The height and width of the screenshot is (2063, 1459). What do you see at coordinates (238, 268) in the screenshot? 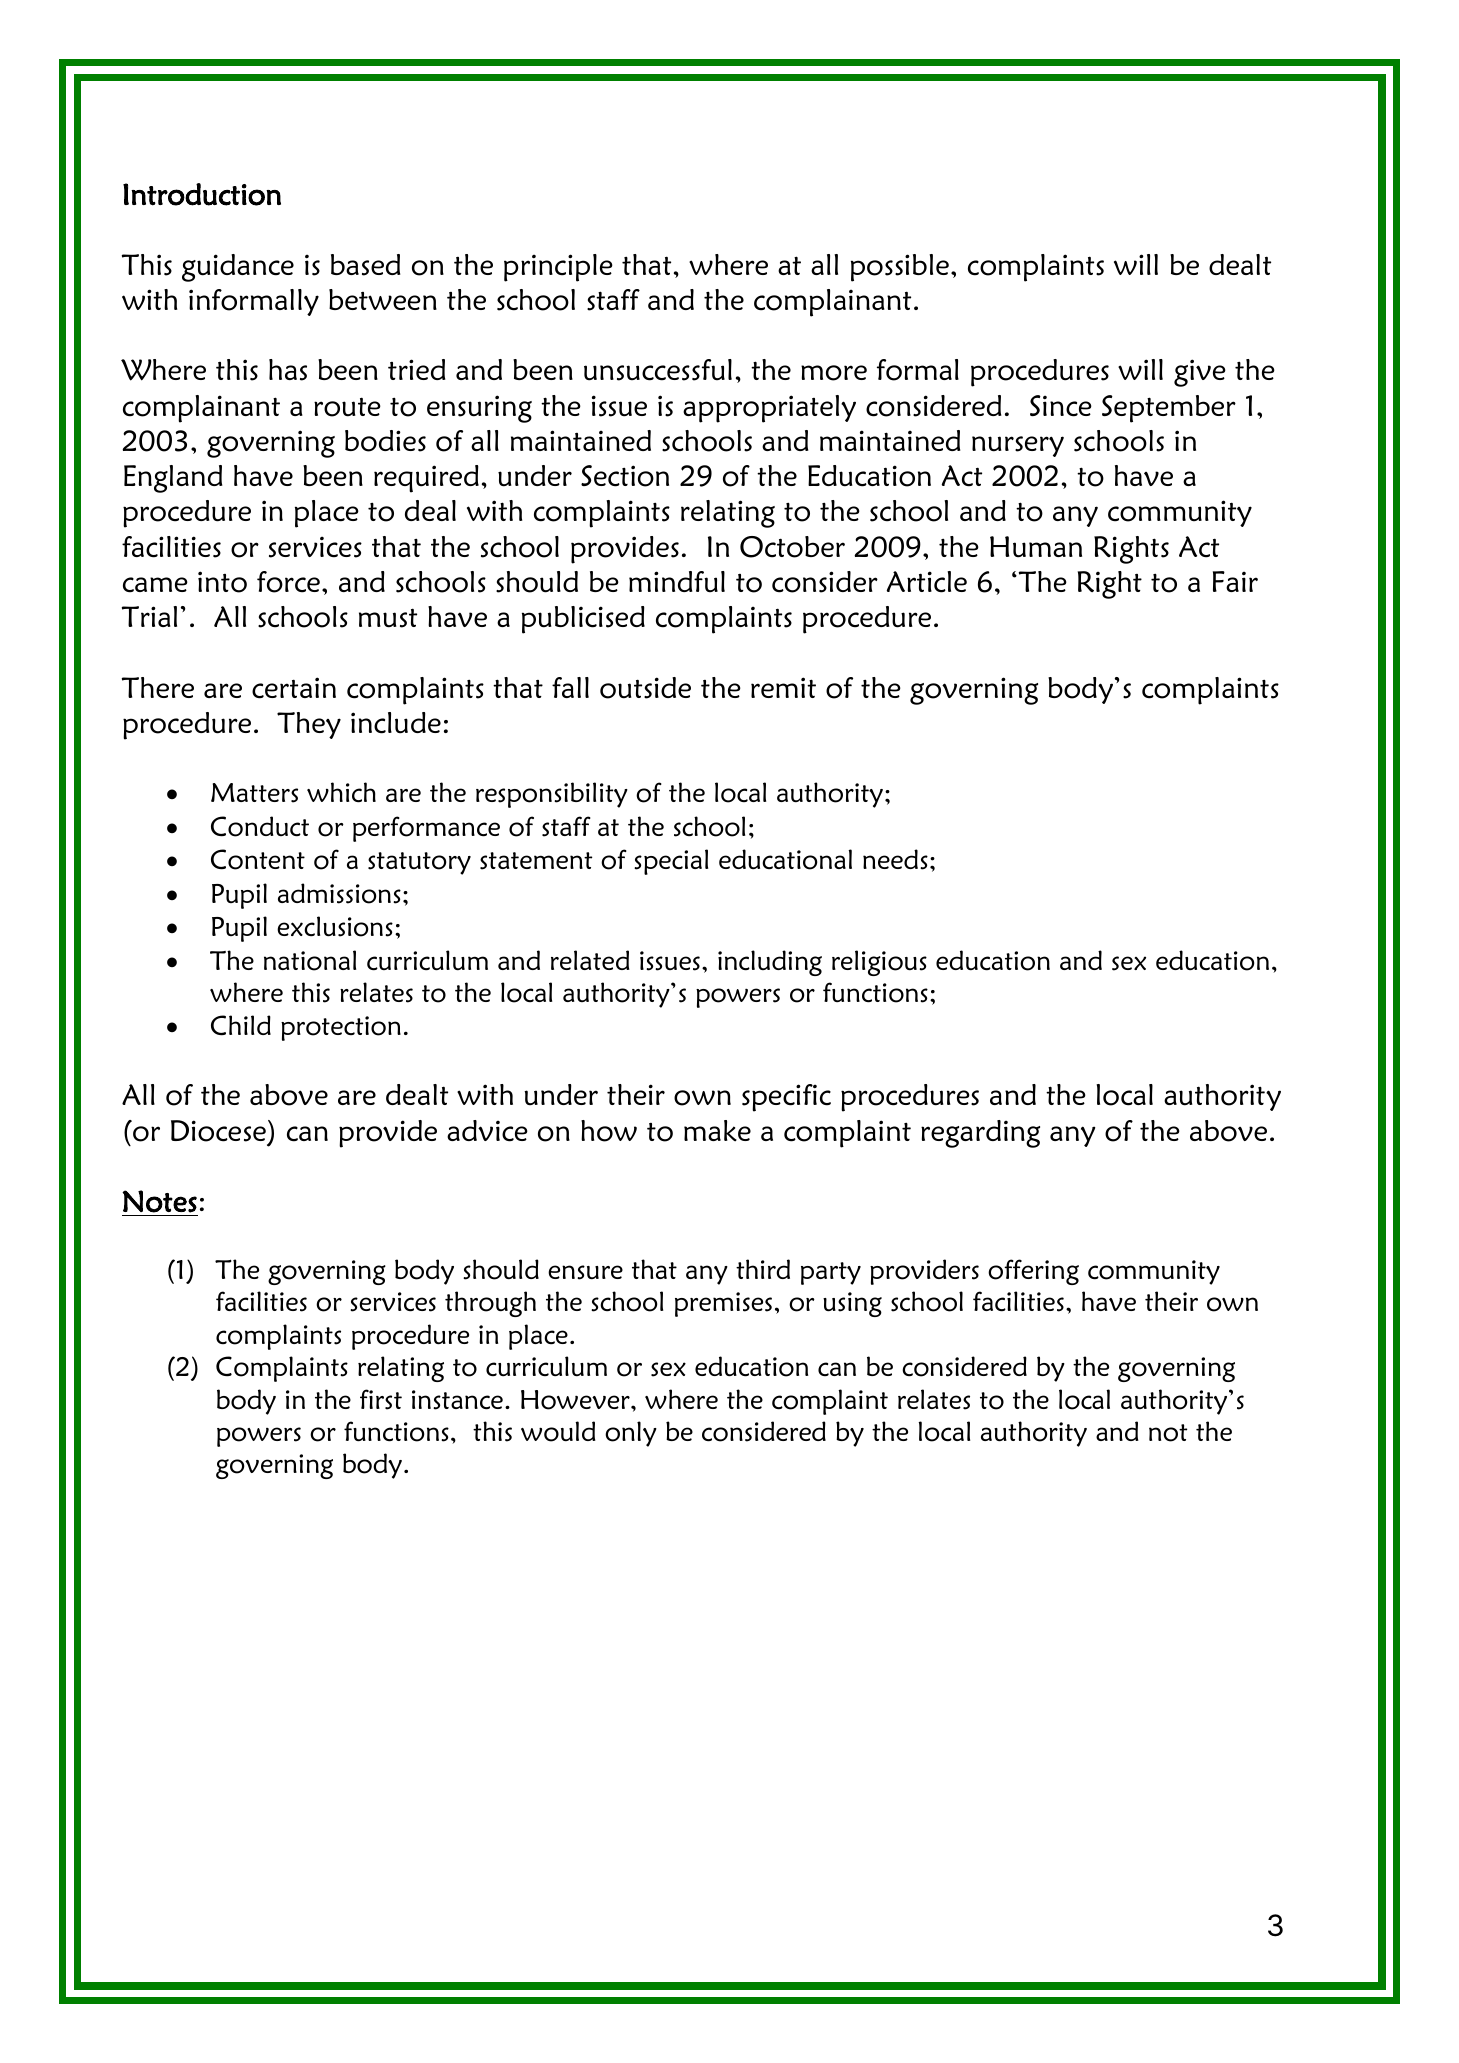
I see `guidance` at bounding box center [238, 268].
